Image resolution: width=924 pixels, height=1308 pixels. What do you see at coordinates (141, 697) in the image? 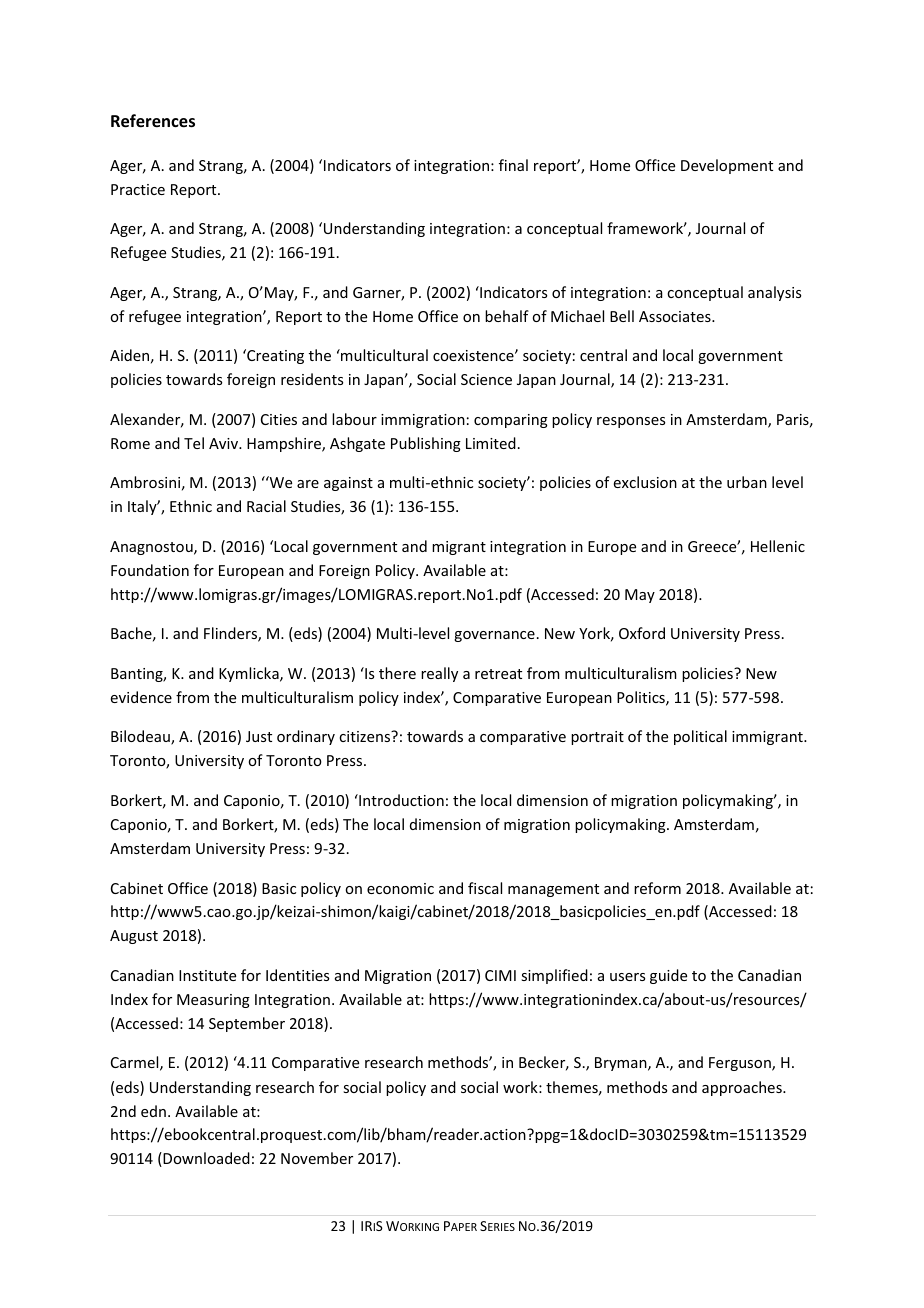
I see `evidence` at bounding box center [141, 697].
